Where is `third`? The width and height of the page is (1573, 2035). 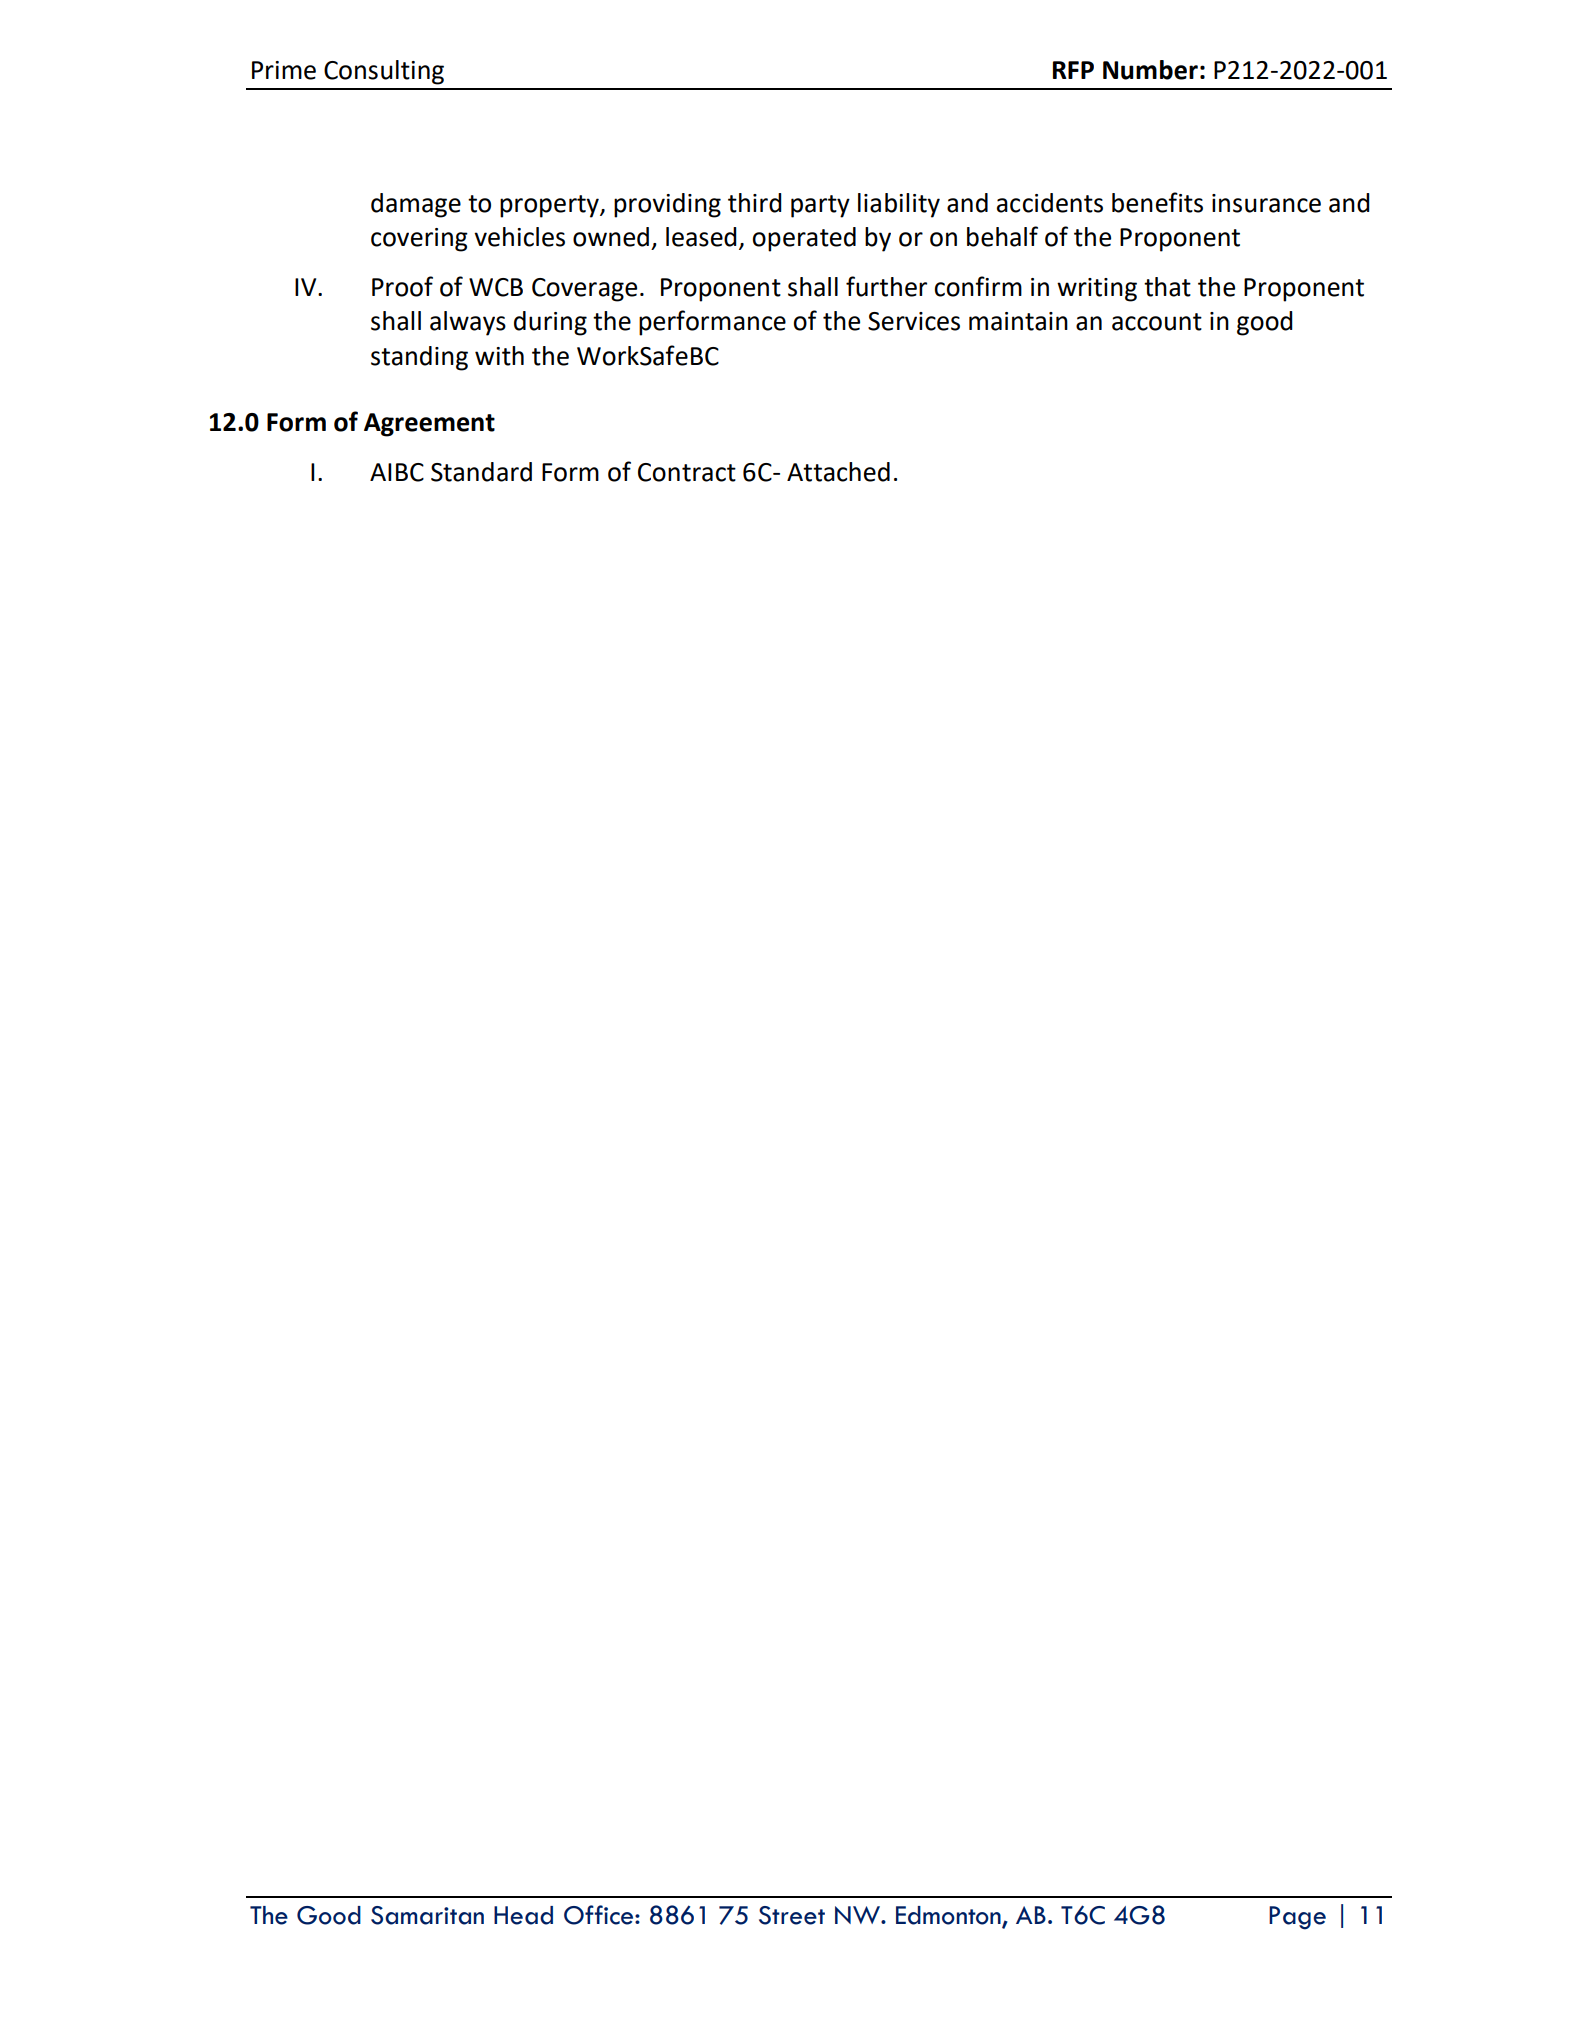 third is located at coordinates (755, 203).
